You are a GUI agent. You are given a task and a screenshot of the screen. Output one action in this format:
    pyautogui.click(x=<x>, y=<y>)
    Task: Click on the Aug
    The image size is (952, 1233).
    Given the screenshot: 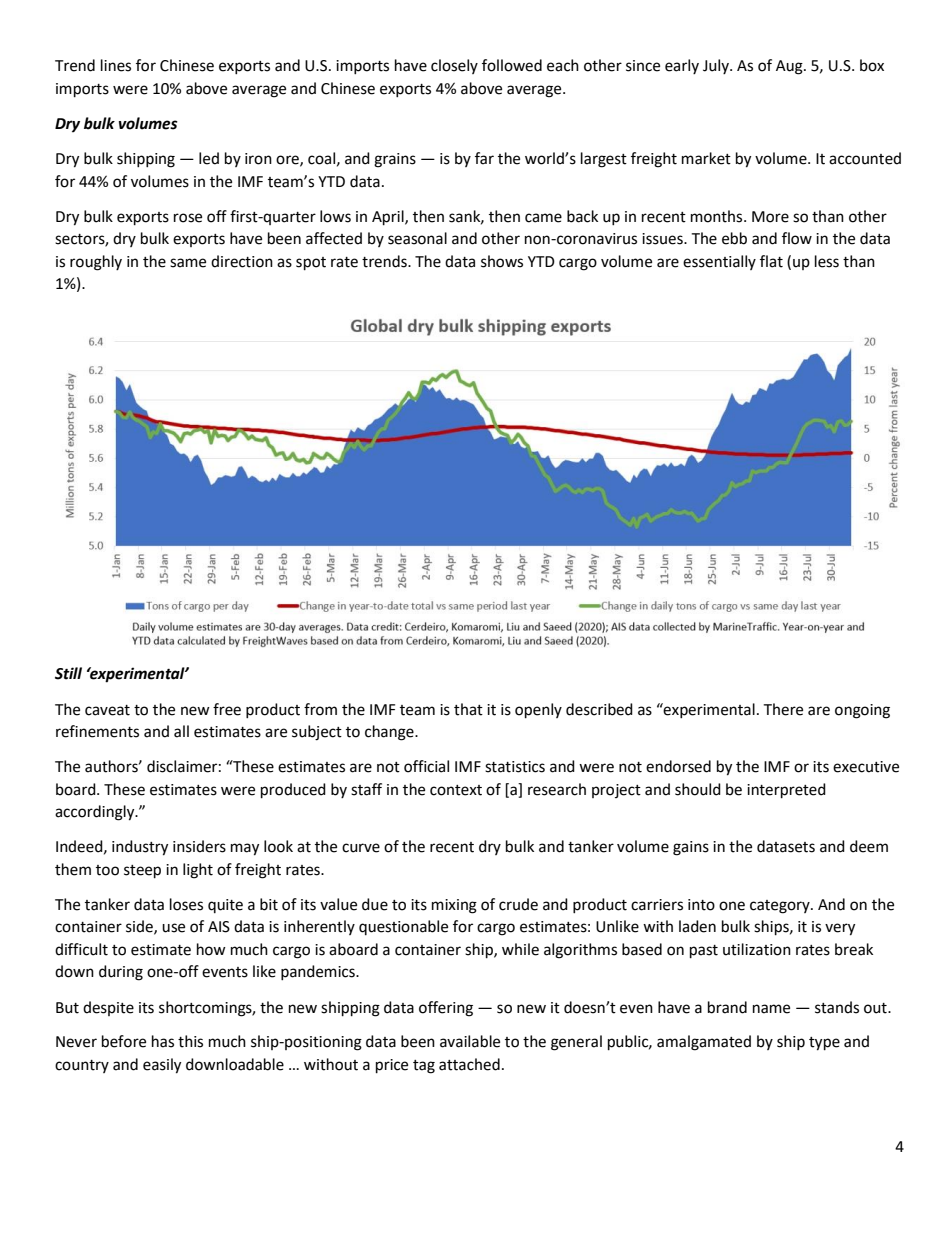 What is the action you would take?
    pyautogui.click(x=790, y=67)
